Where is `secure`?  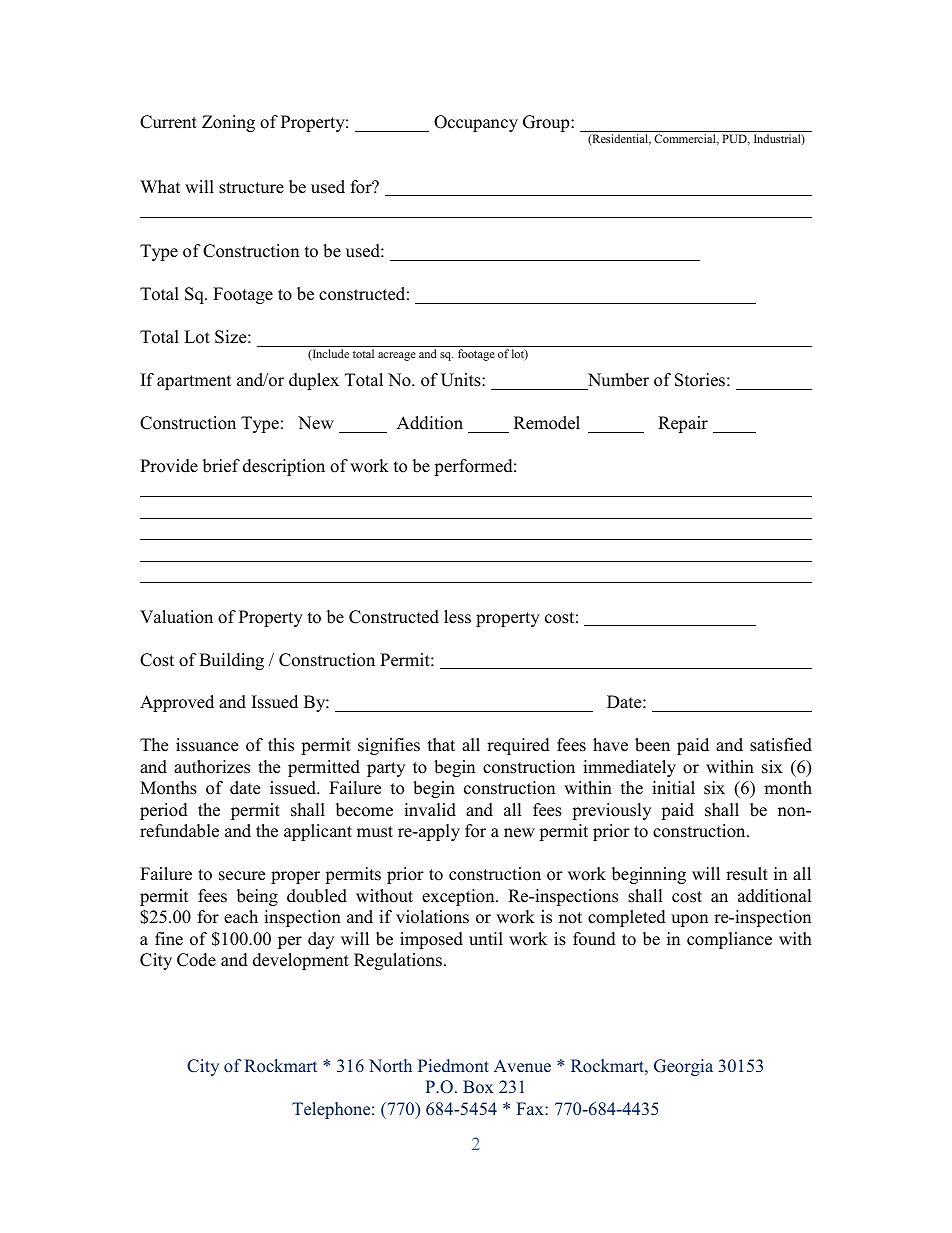
secure is located at coordinates (242, 876).
